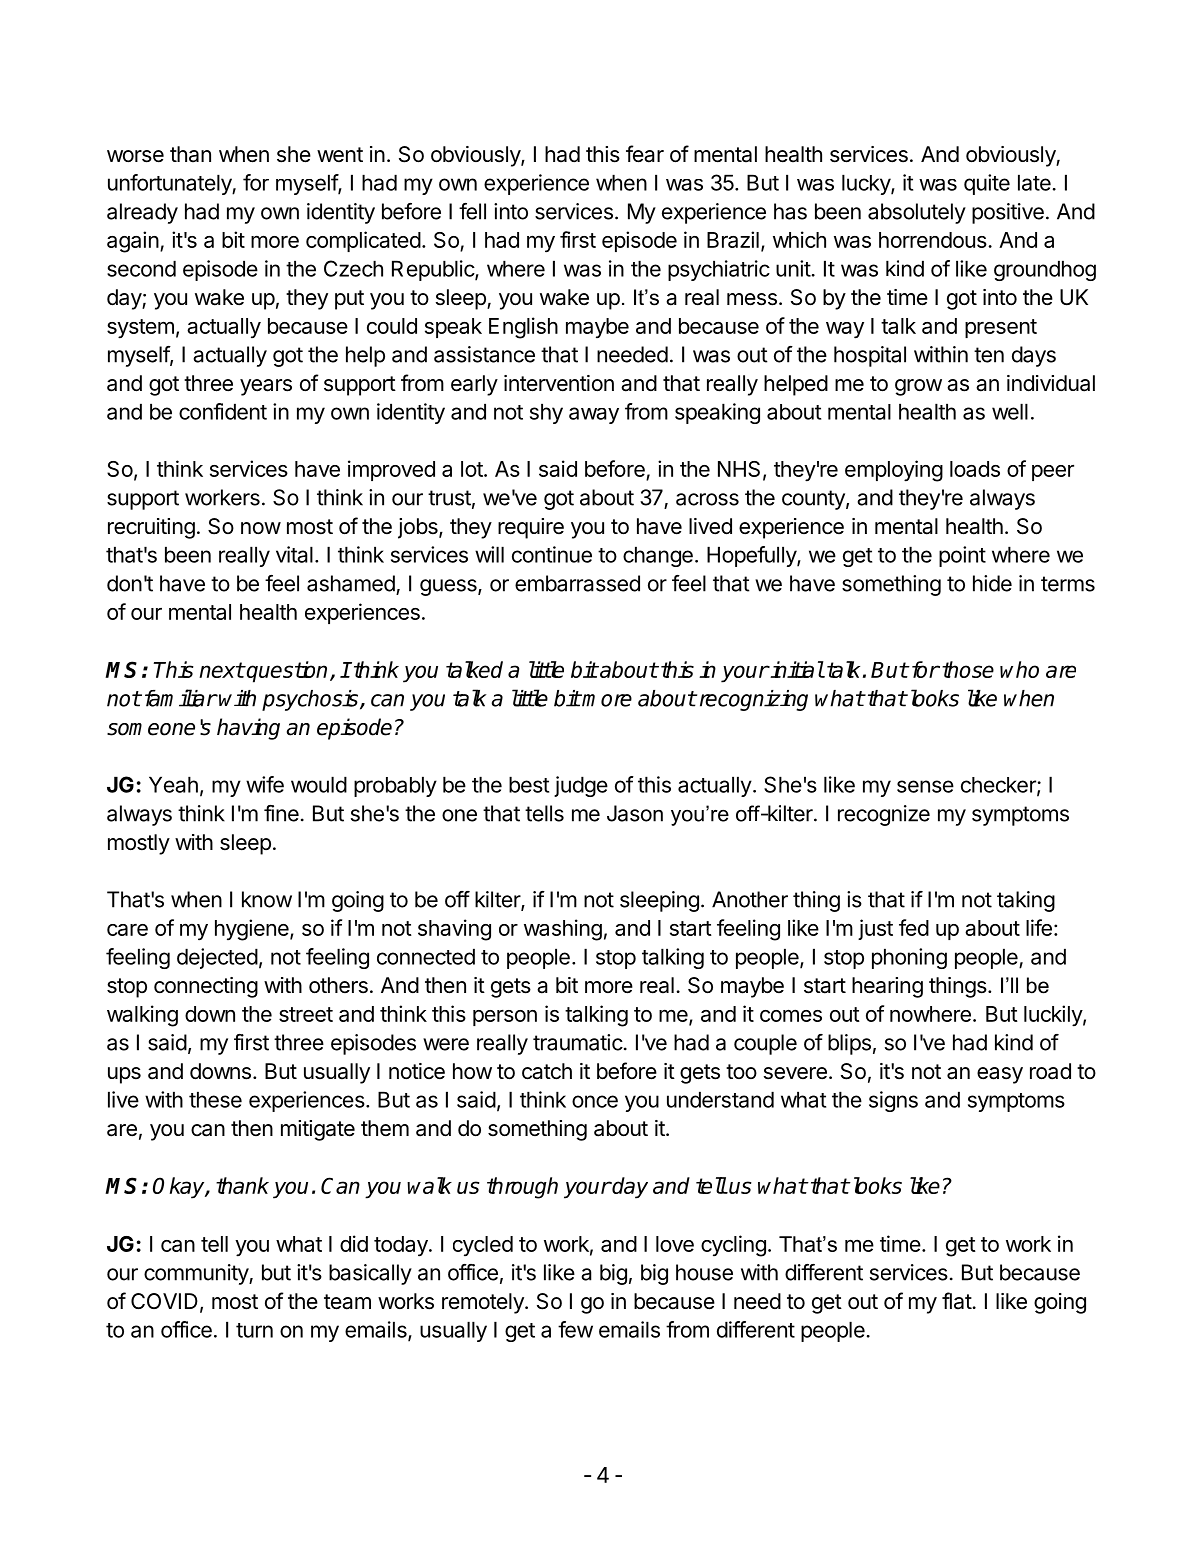  What do you see at coordinates (962, 556) in the screenshot?
I see `point` at bounding box center [962, 556].
